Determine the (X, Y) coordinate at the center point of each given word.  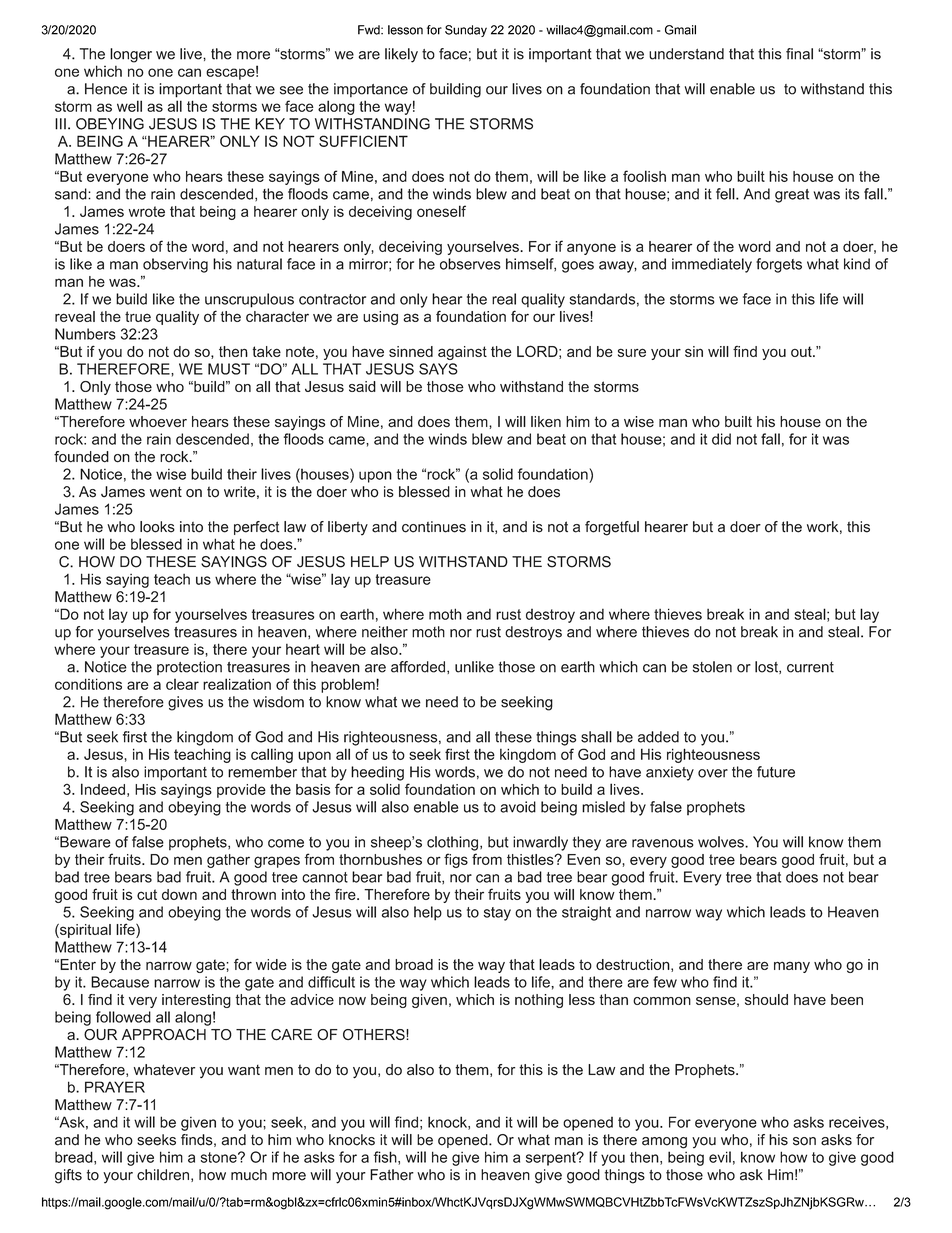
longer (131, 55)
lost (767, 667)
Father (392, 1175)
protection (189, 668)
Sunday (466, 31)
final (799, 54)
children (163, 1175)
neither (385, 632)
